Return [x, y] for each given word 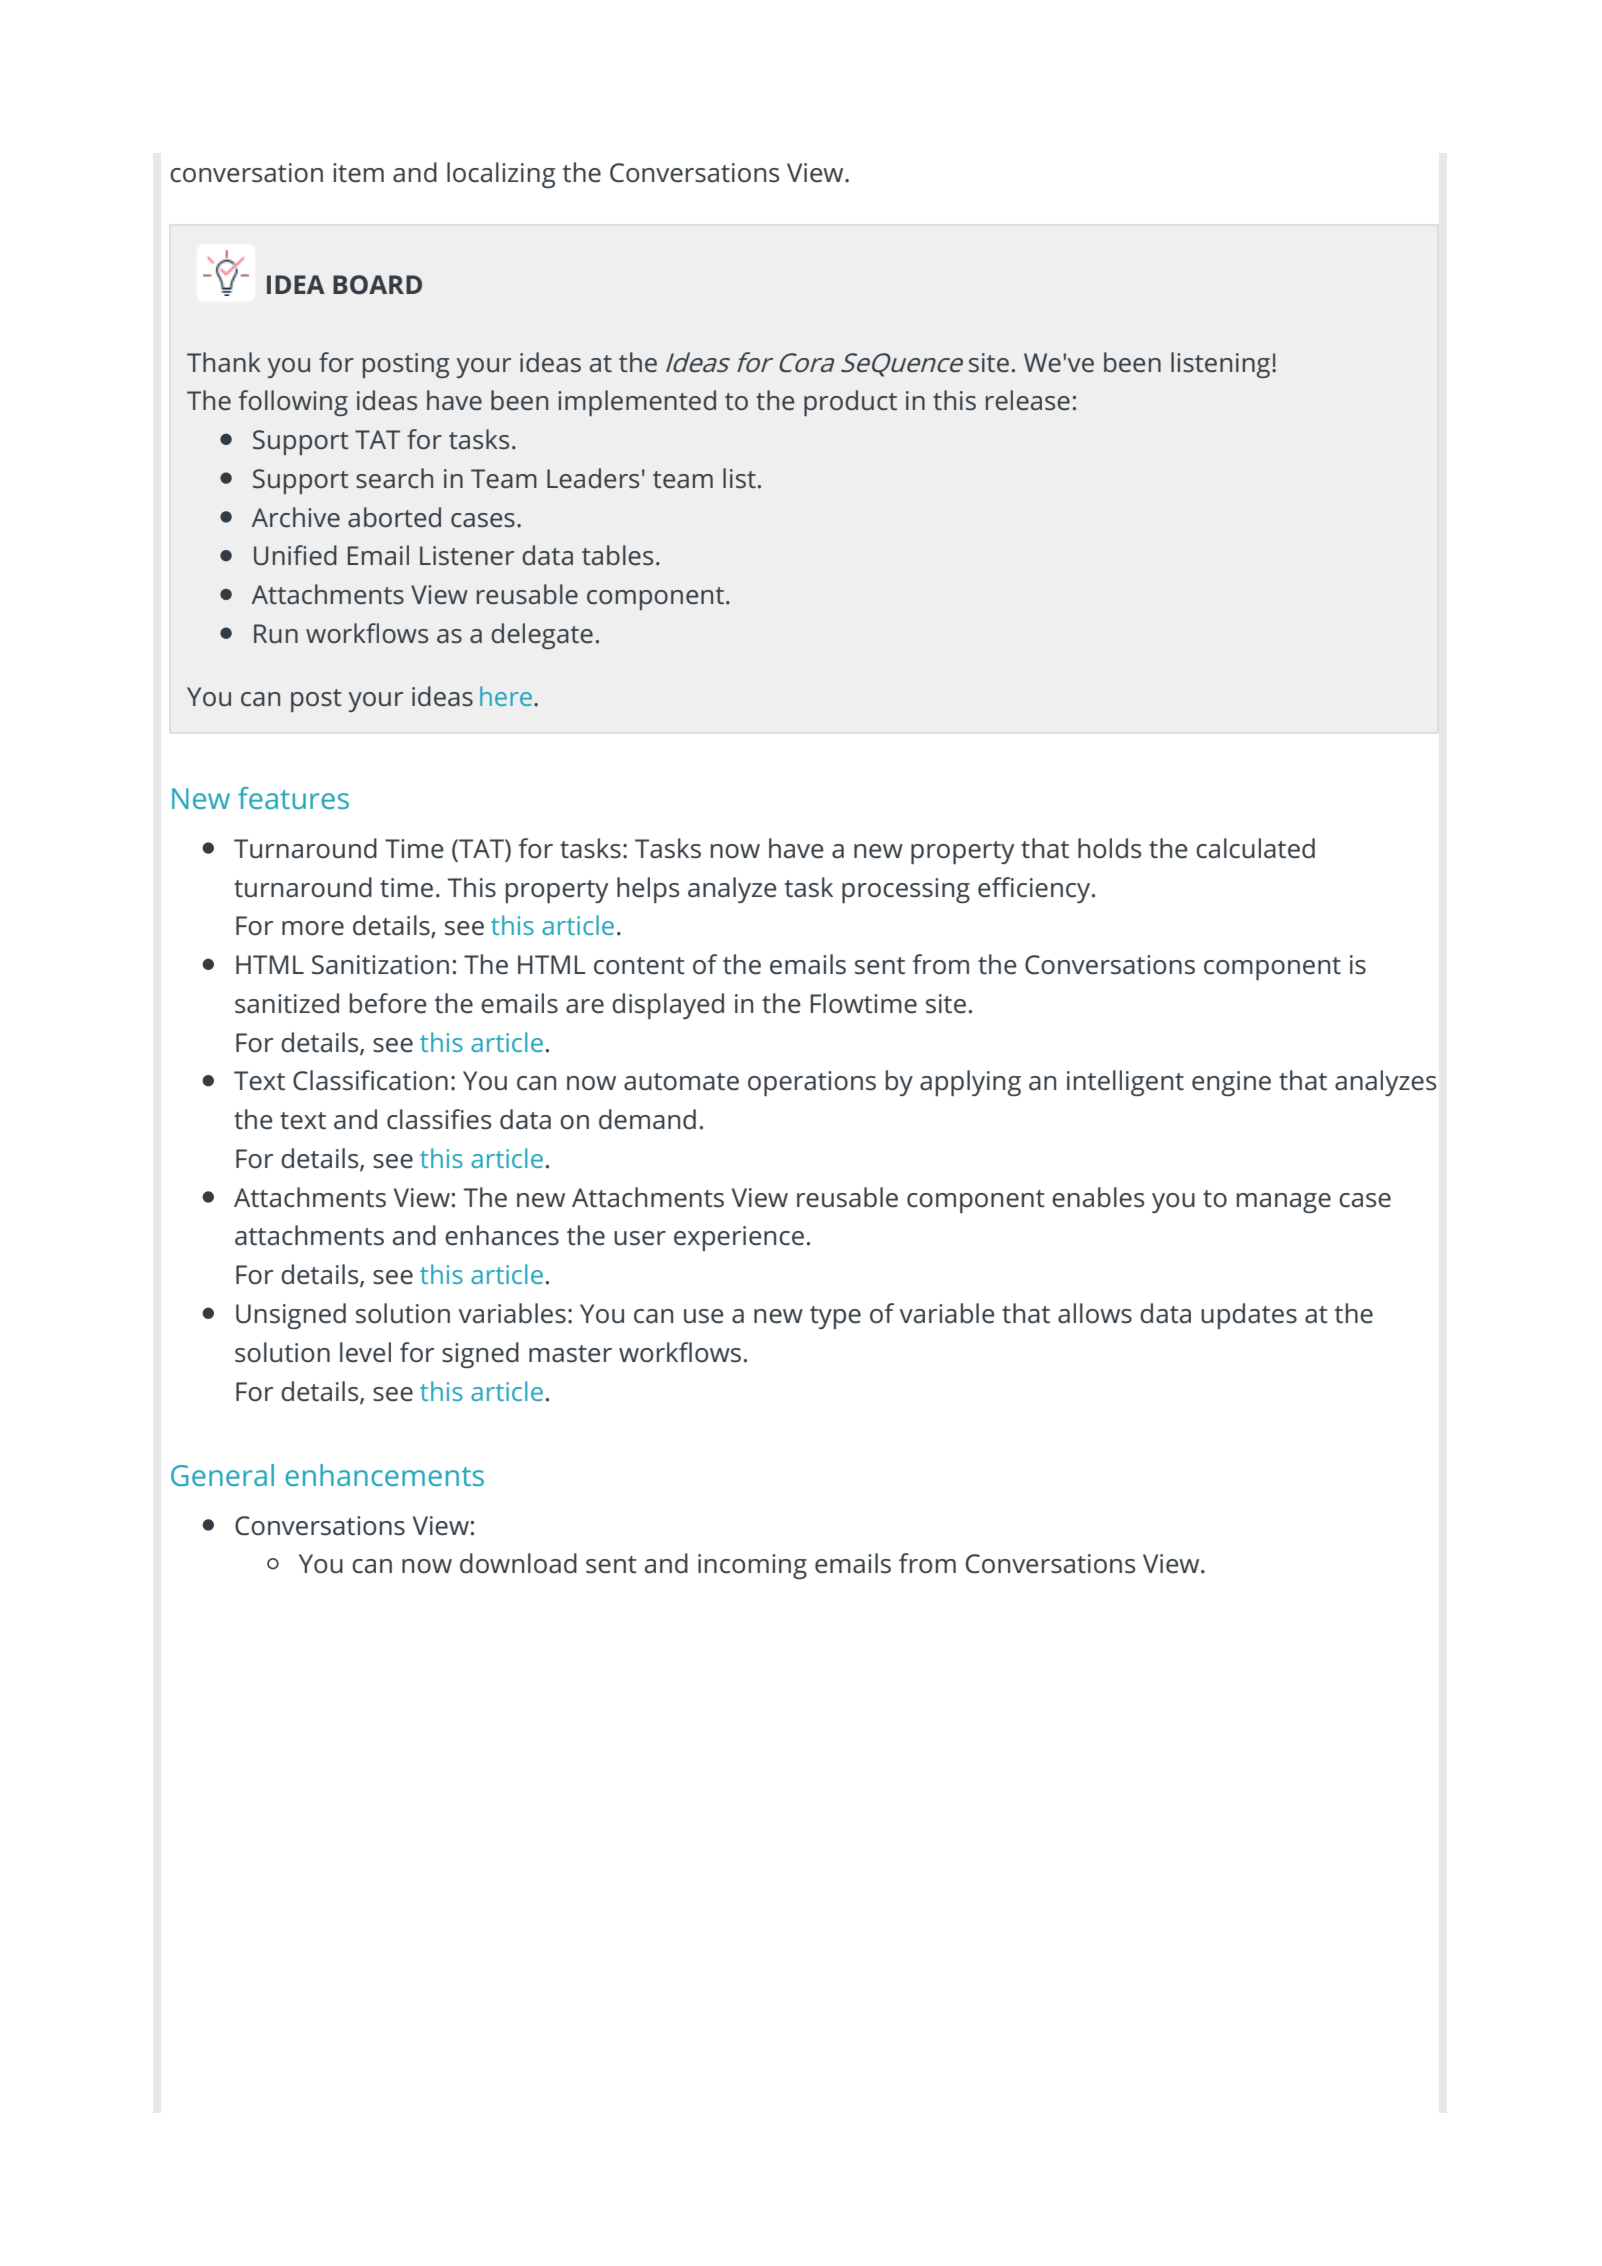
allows [1095, 1313]
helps [648, 890]
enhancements [384, 1475]
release [1028, 400]
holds [1109, 848]
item [358, 173]
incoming [752, 1566]
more [313, 928]
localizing [501, 175]
